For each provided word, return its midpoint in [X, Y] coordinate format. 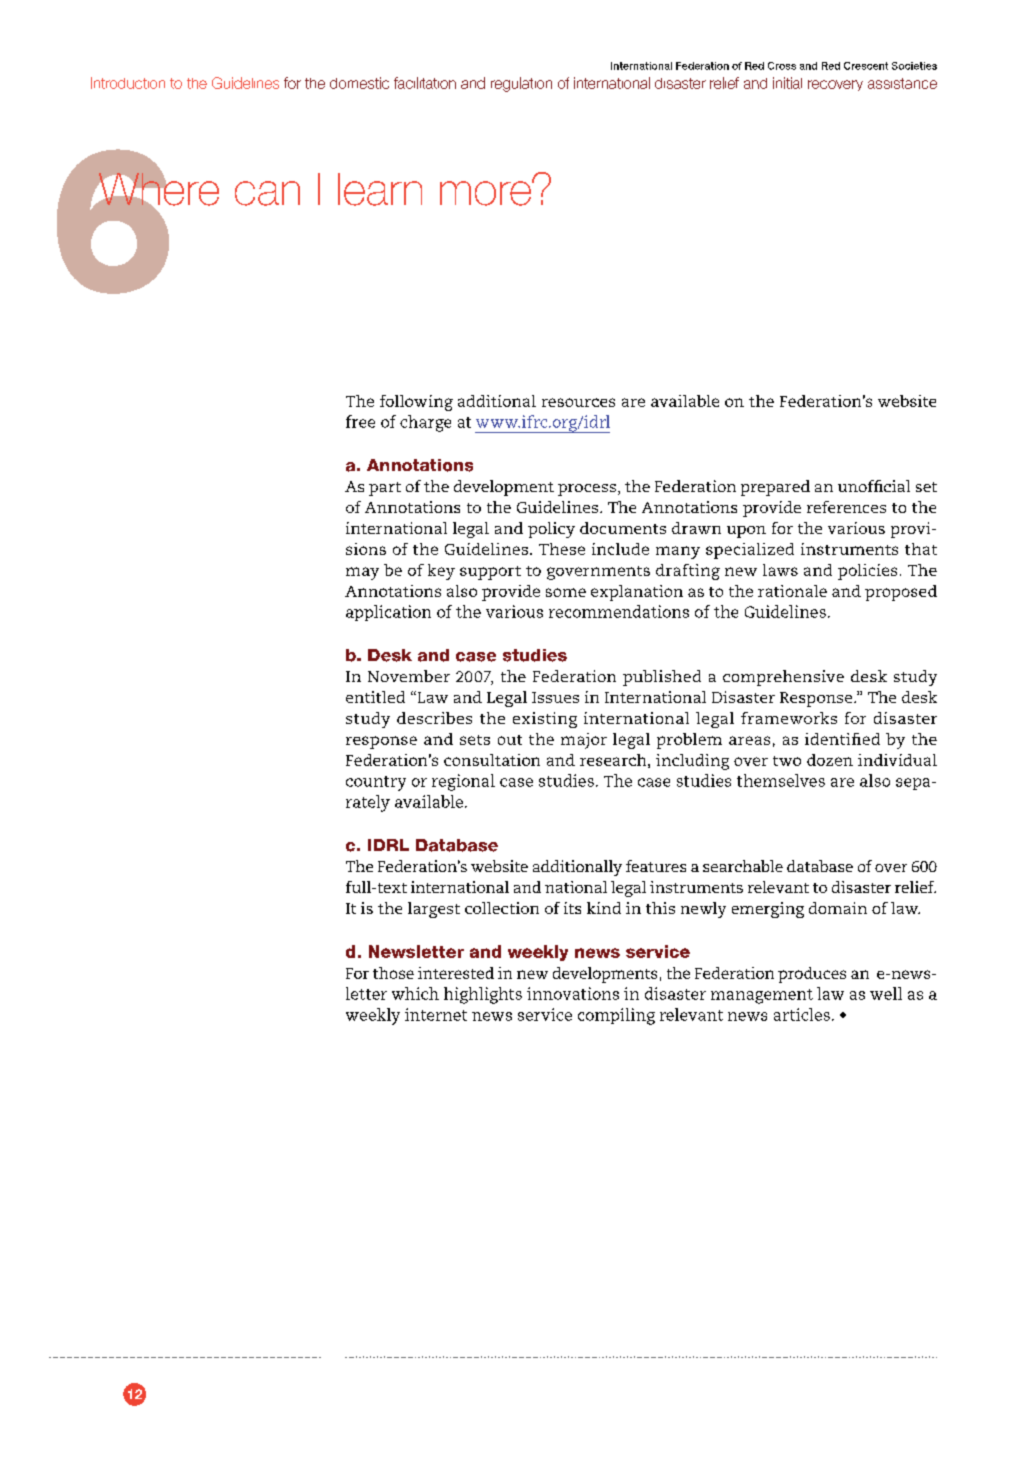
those [393, 973]
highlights [483, 995]
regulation [521, 84]
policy [551, 530]
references [846, 507]
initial [787, 83]
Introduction [128, 83]
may [362, 573]
